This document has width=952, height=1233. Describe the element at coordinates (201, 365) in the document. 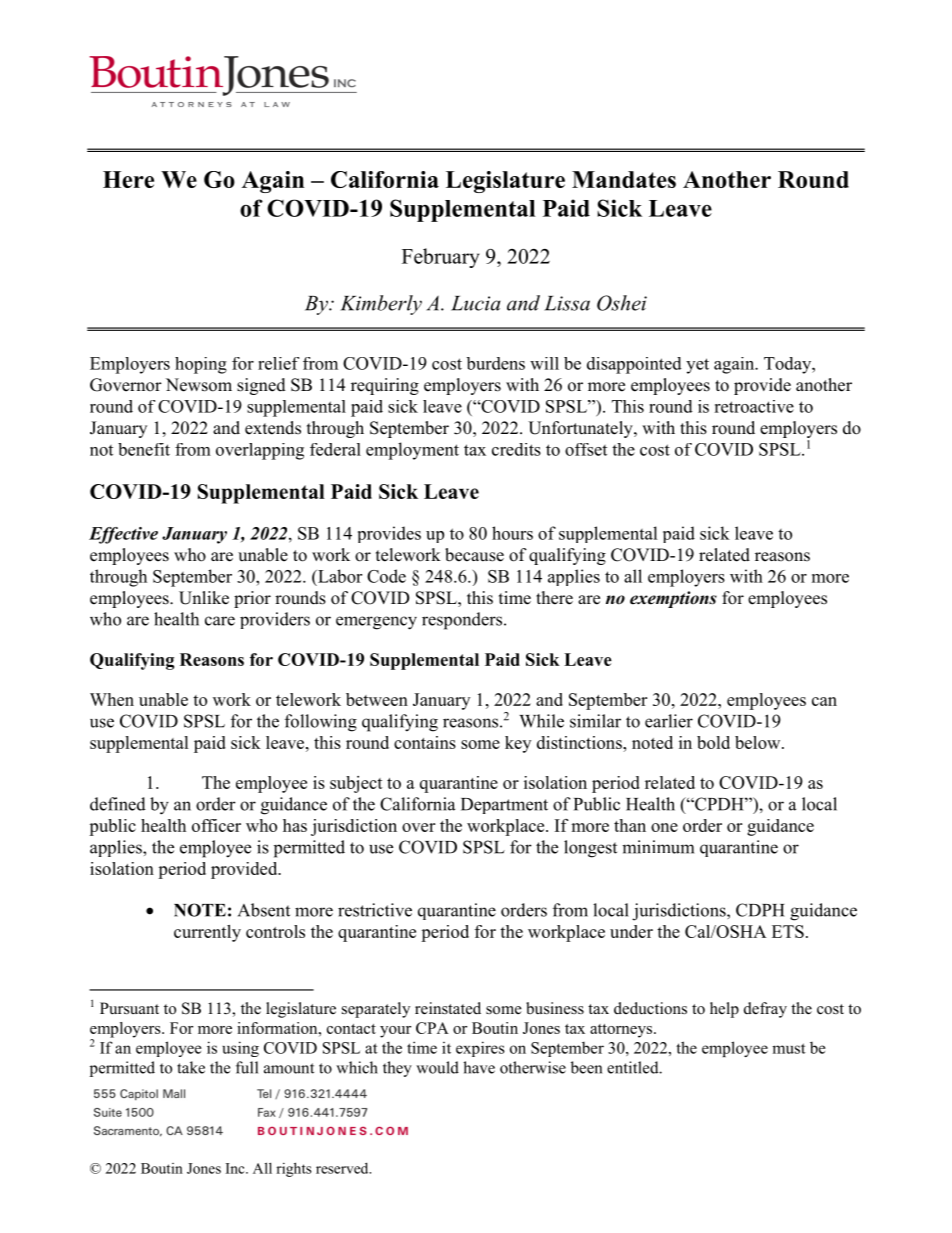

I see `hoping` at that location.
